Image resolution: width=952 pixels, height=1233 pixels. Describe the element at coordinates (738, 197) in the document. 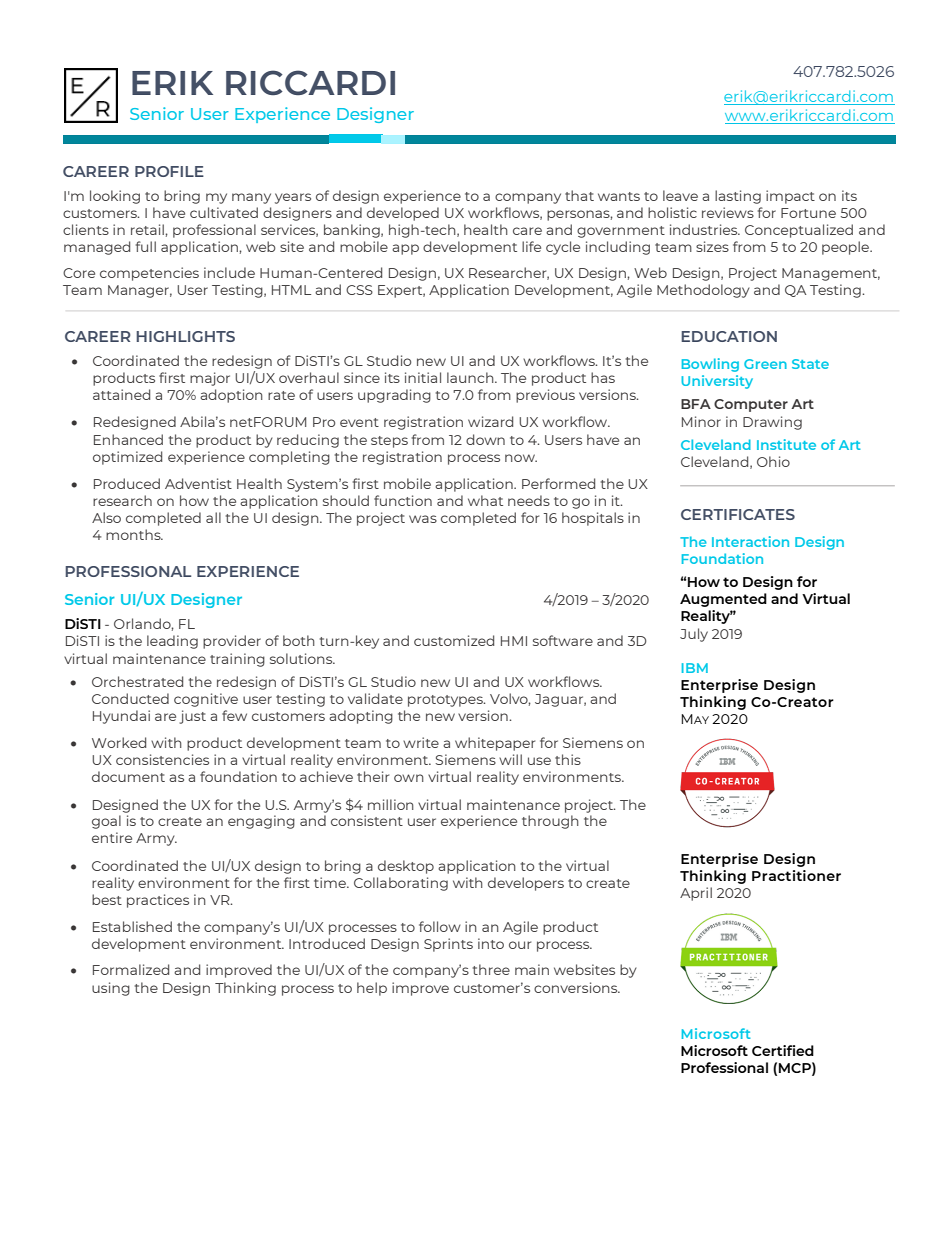

I see `lasting` at that location.
